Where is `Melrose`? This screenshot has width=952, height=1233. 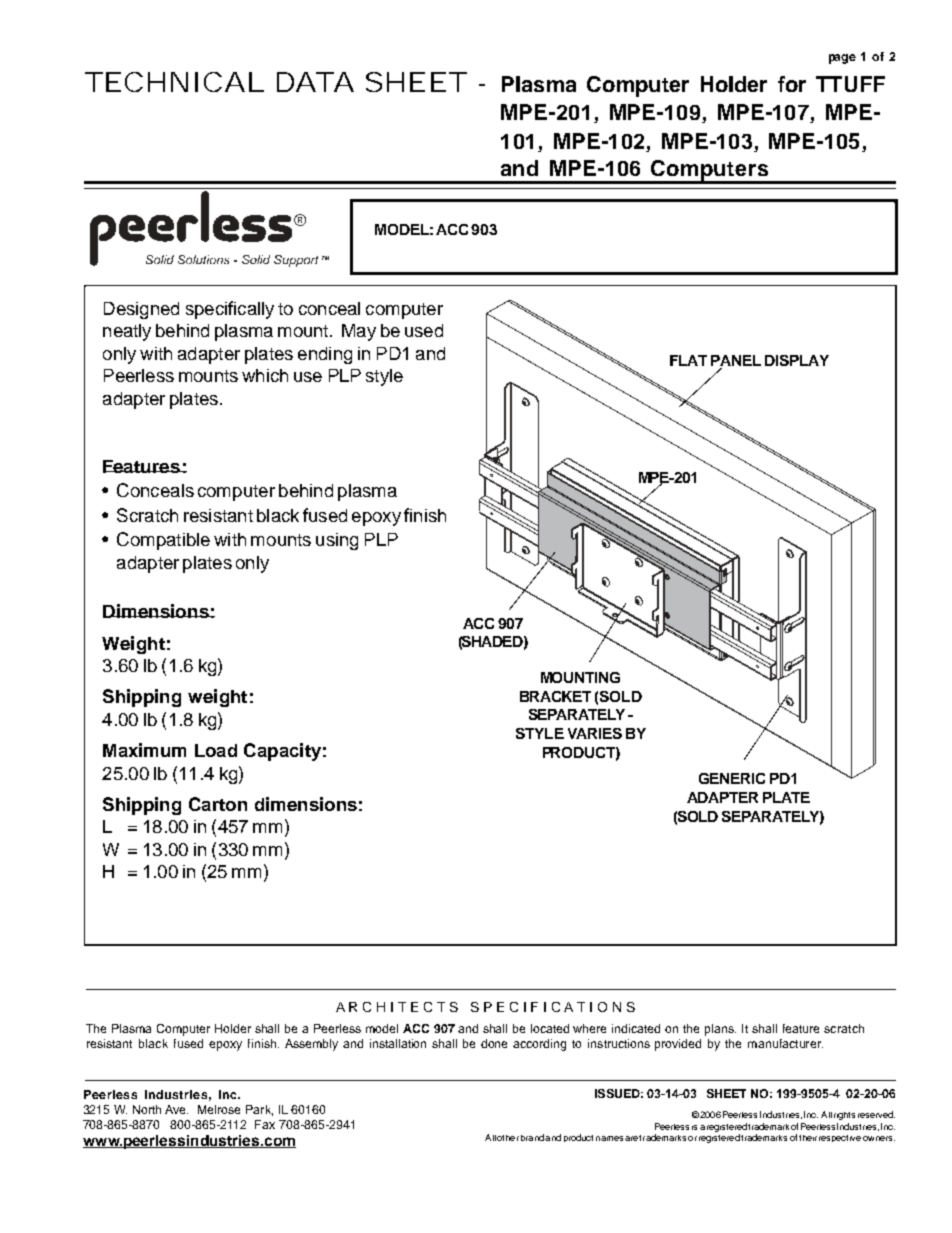
Melrose is located at coordinates (219, 1109).
